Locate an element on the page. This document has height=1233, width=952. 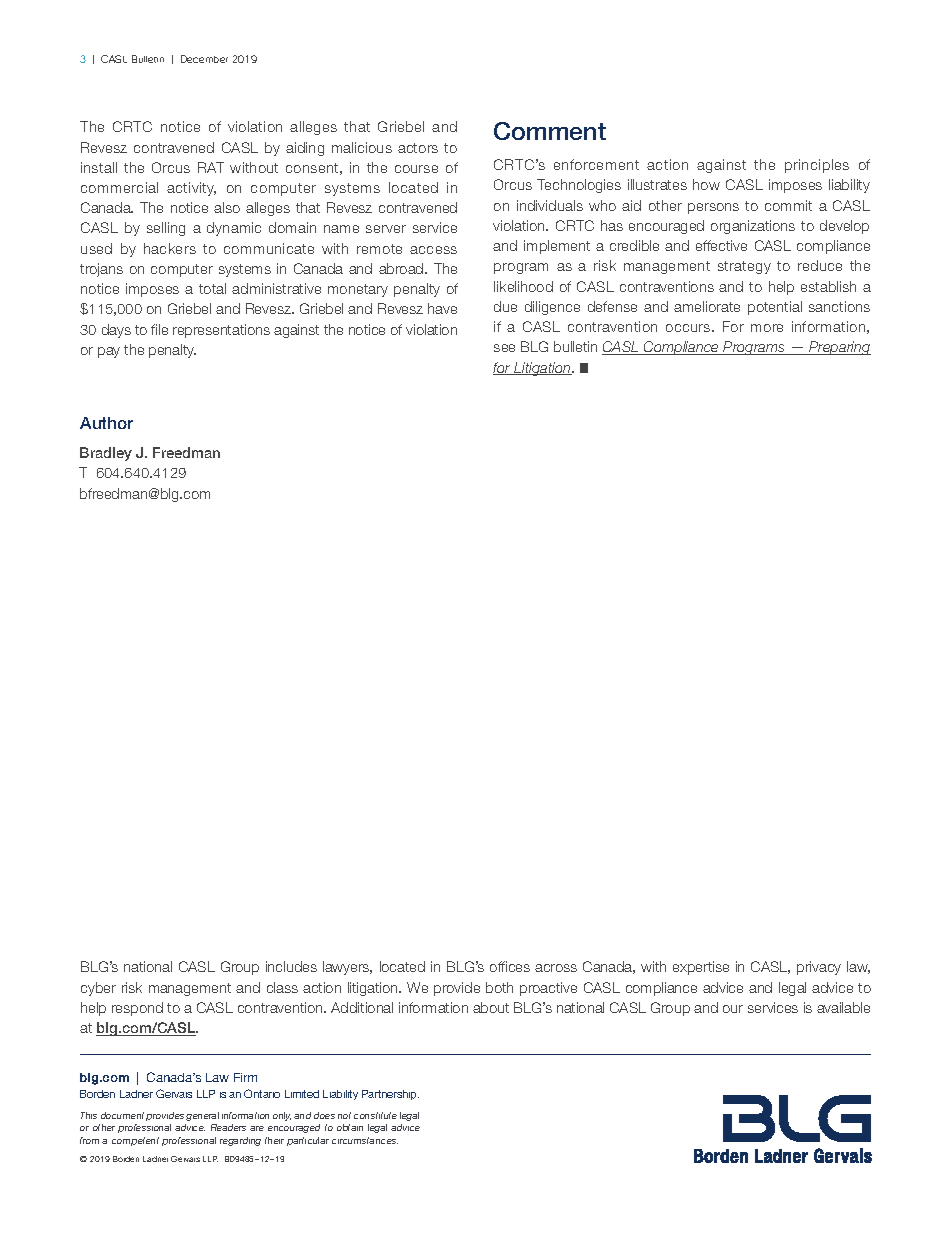
Firm is located at coordinates (245, 1077).
